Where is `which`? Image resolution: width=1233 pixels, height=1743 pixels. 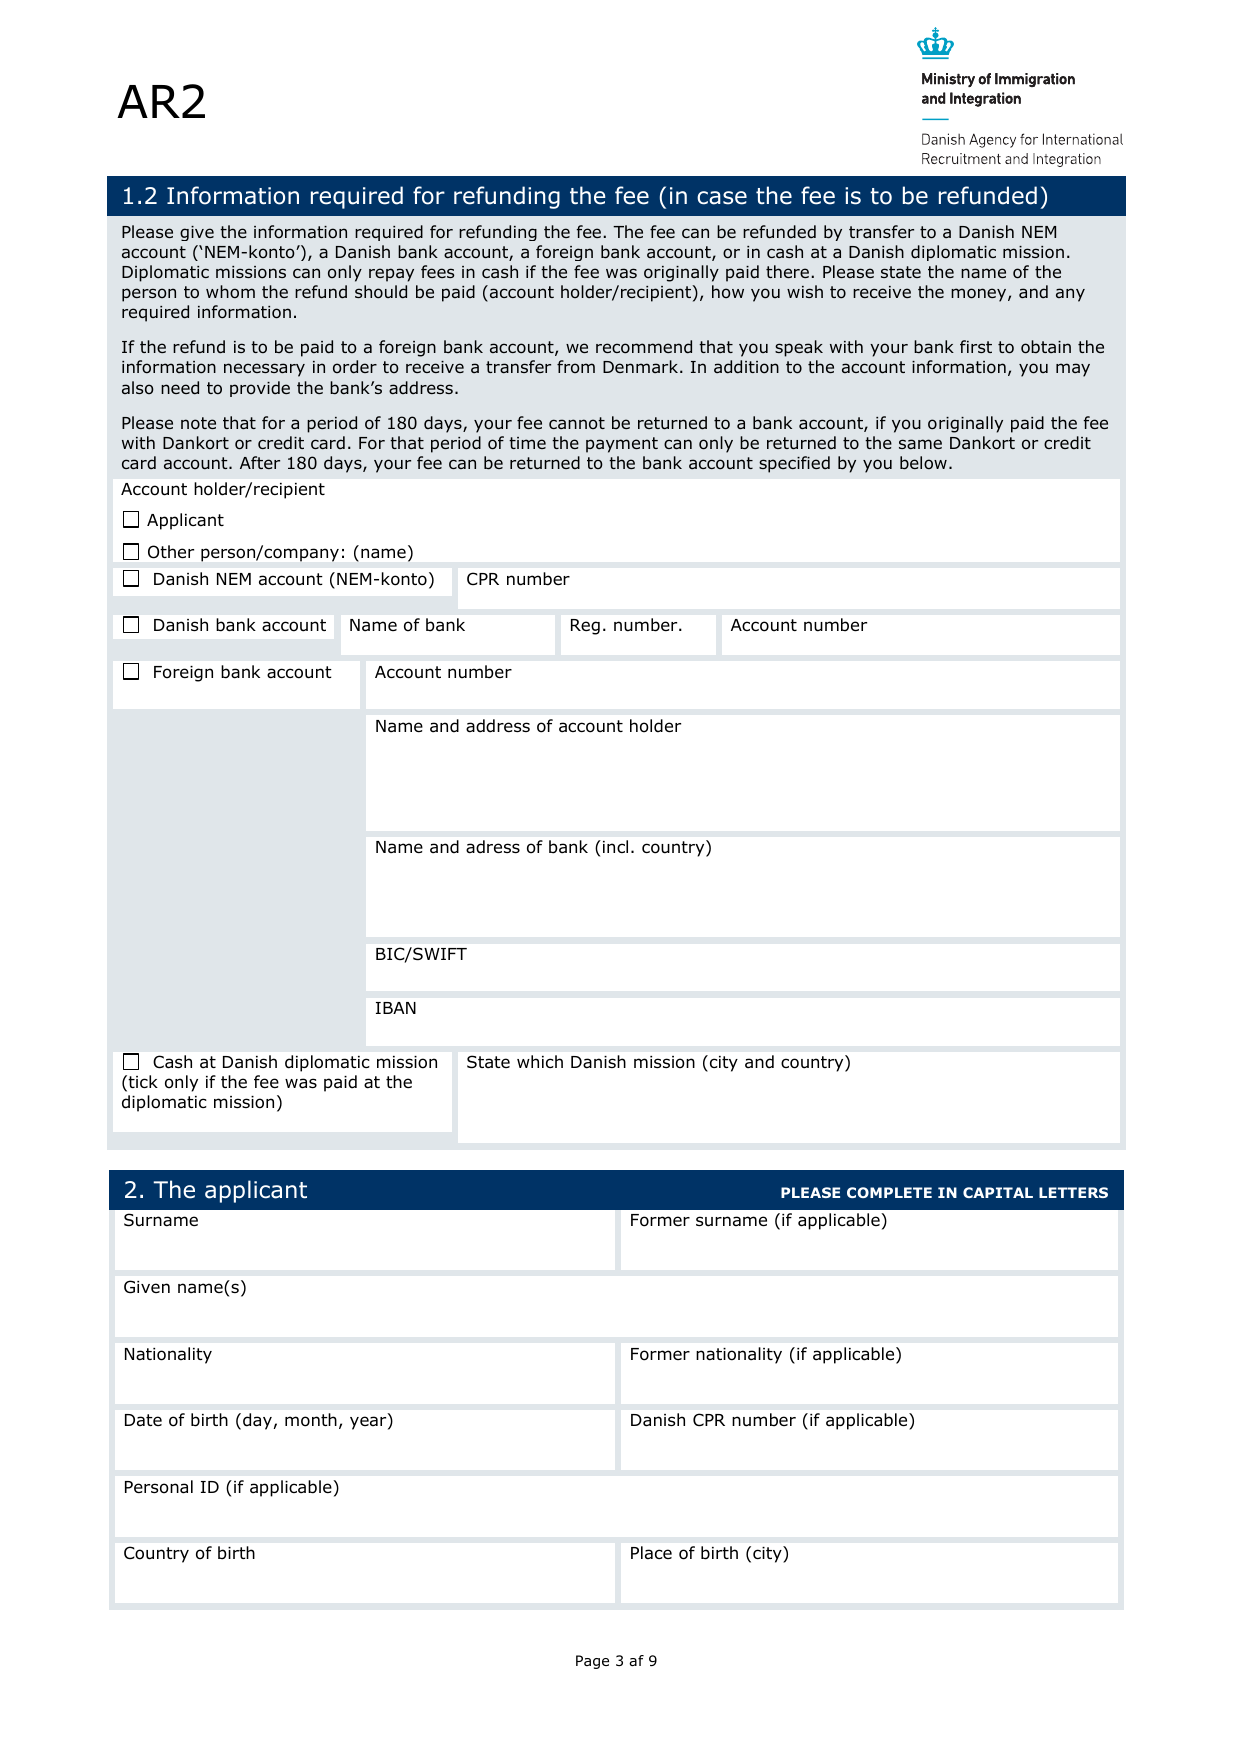
which is located at coordinates (540, 1061).
